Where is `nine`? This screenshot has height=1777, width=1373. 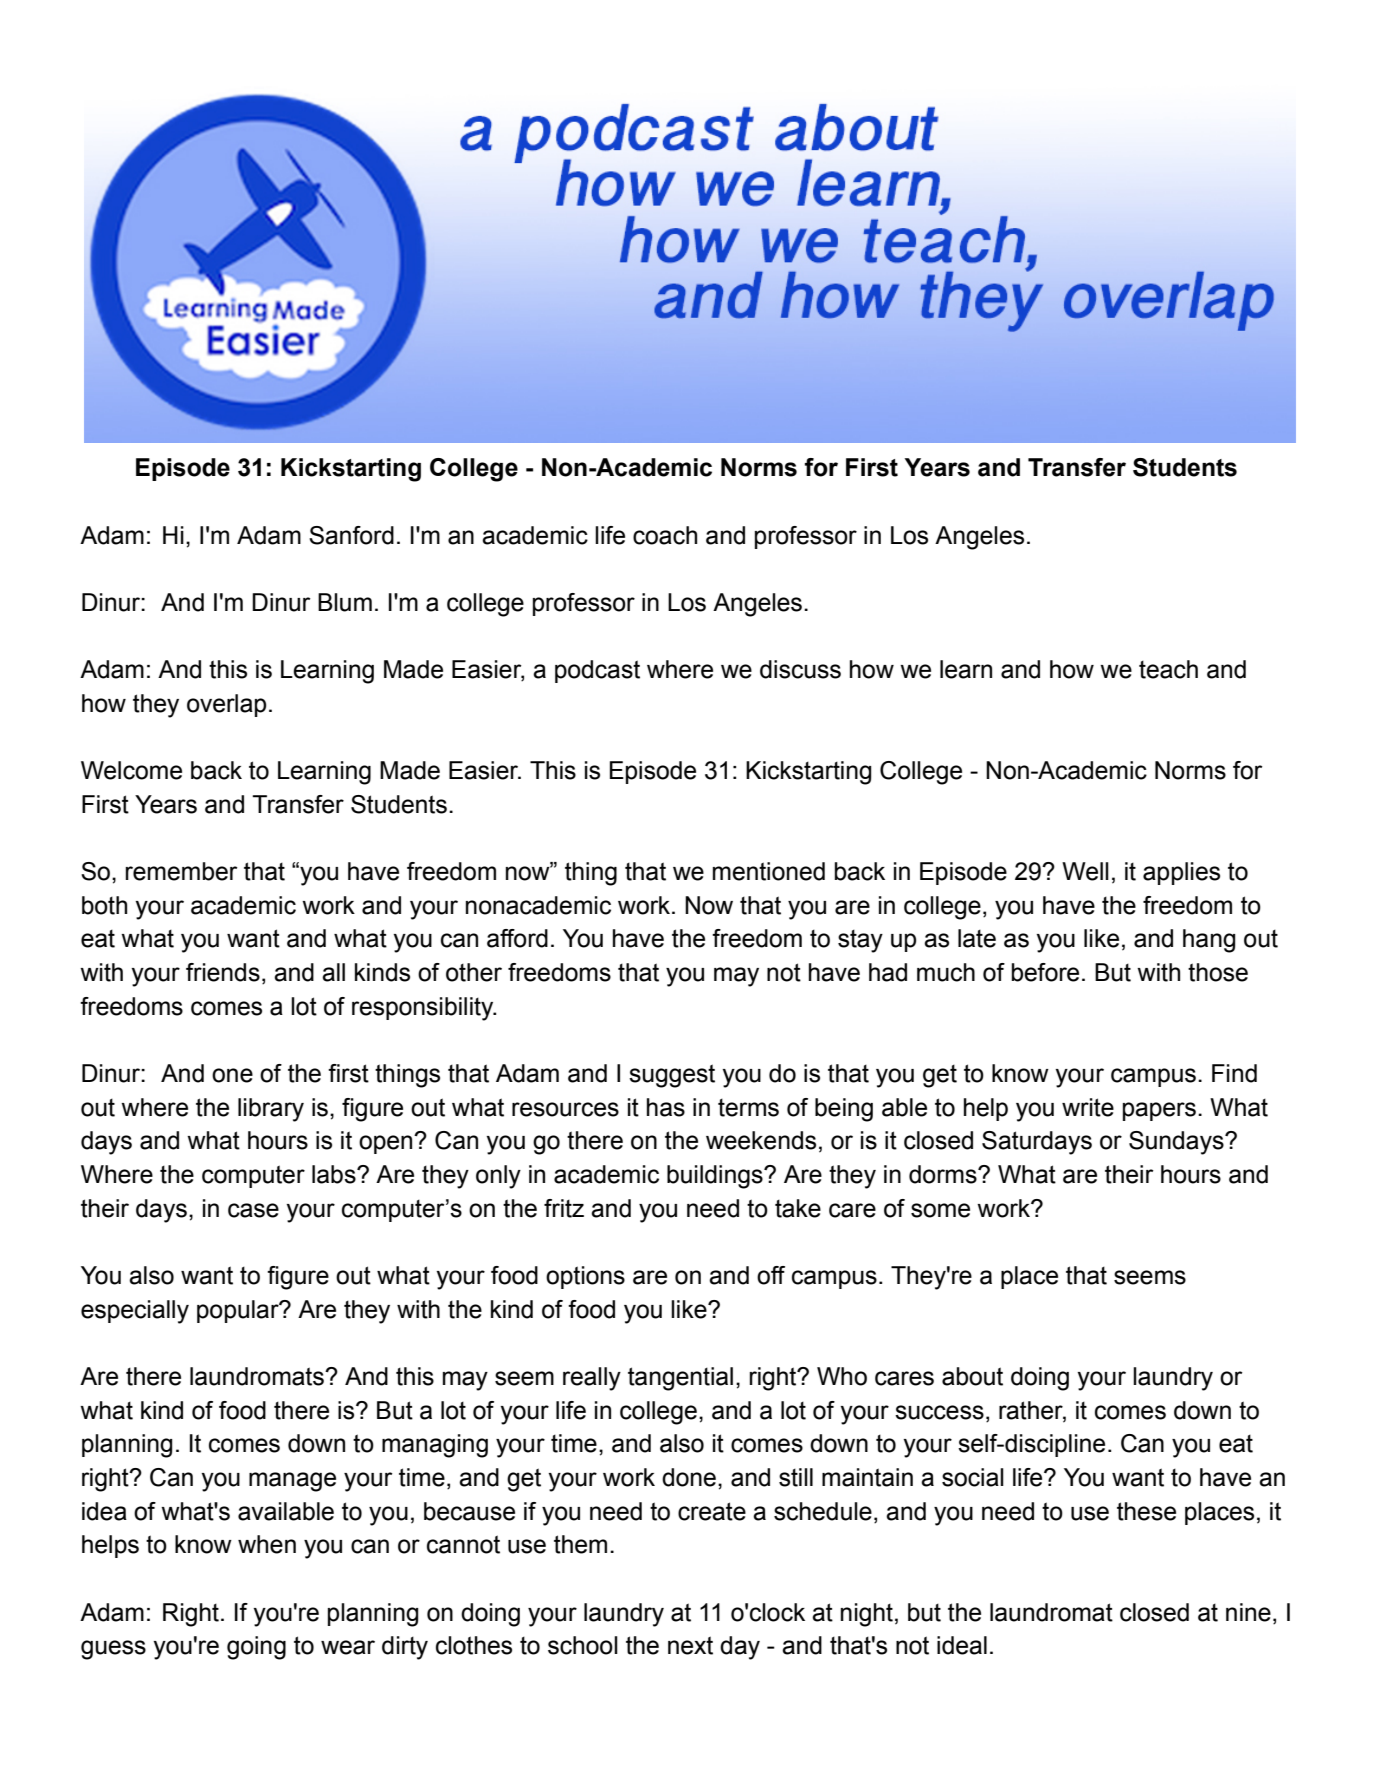 nine is located at coordinates (1248, 1612).
